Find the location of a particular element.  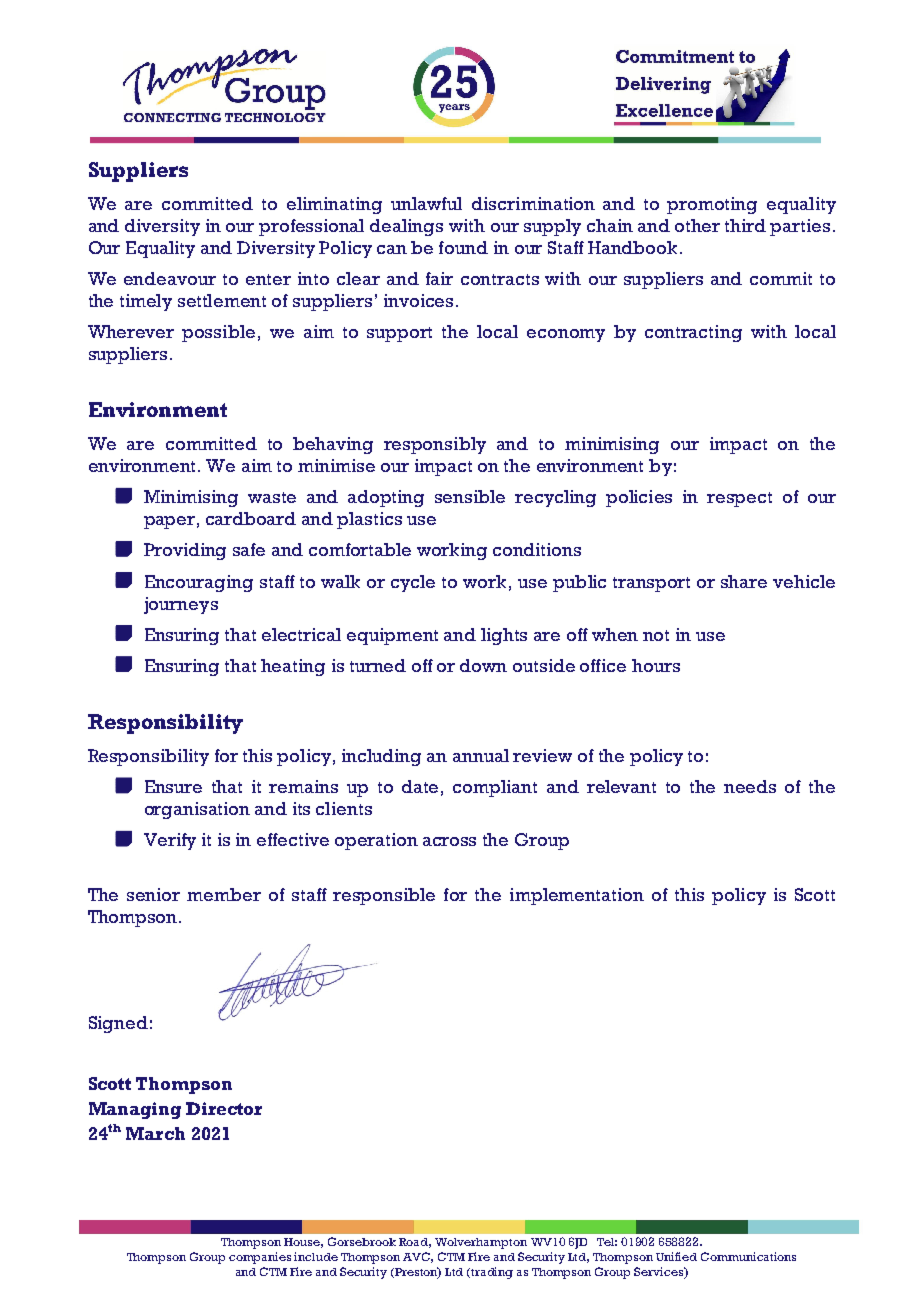

third is located at coordinates (745, 225).
